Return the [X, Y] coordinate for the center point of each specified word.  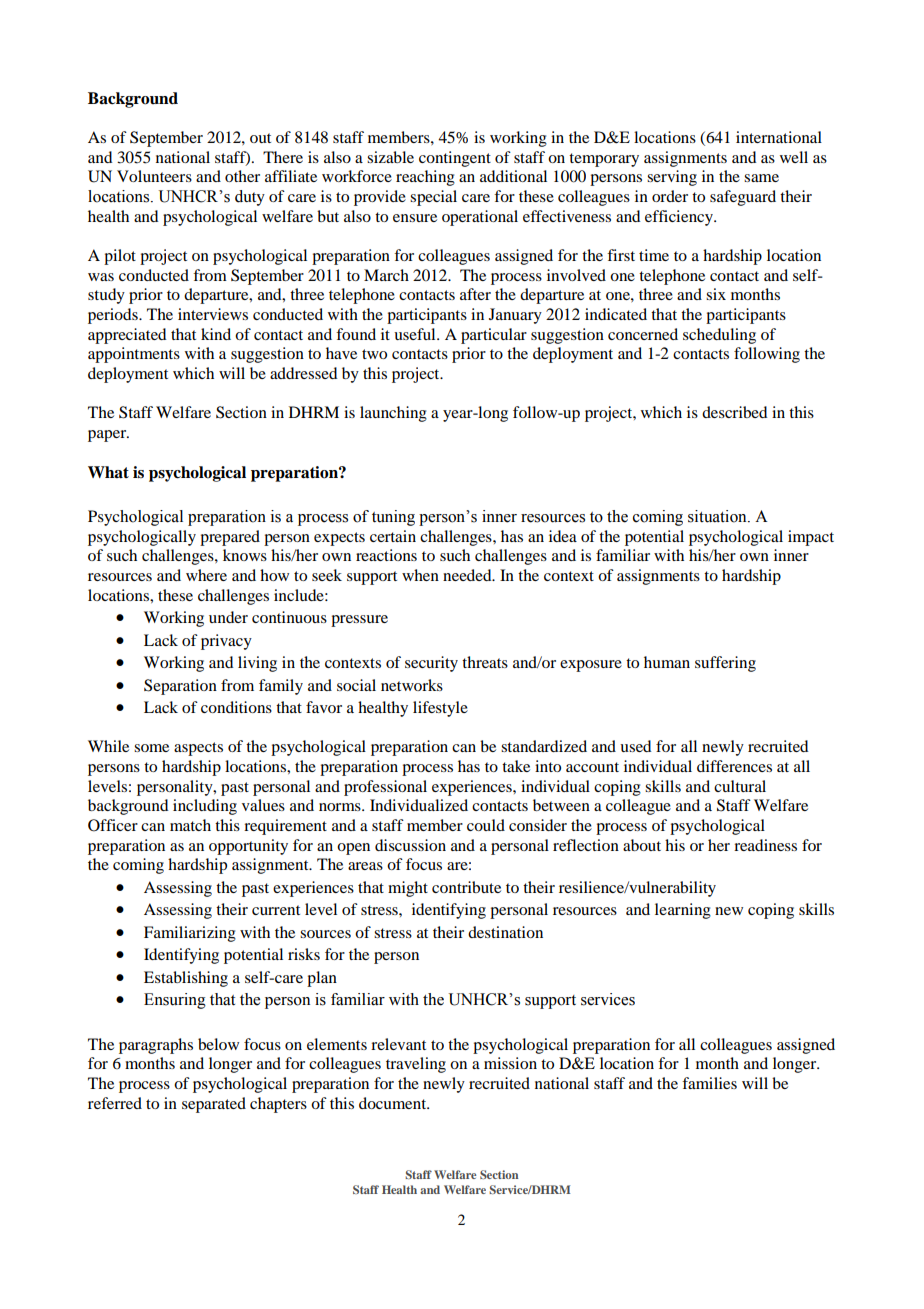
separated [214, 1105]
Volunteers [154, 176]
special [433, 198]
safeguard [743, 198]
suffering [725, 664]
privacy [226, 642]
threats [485, 662]
